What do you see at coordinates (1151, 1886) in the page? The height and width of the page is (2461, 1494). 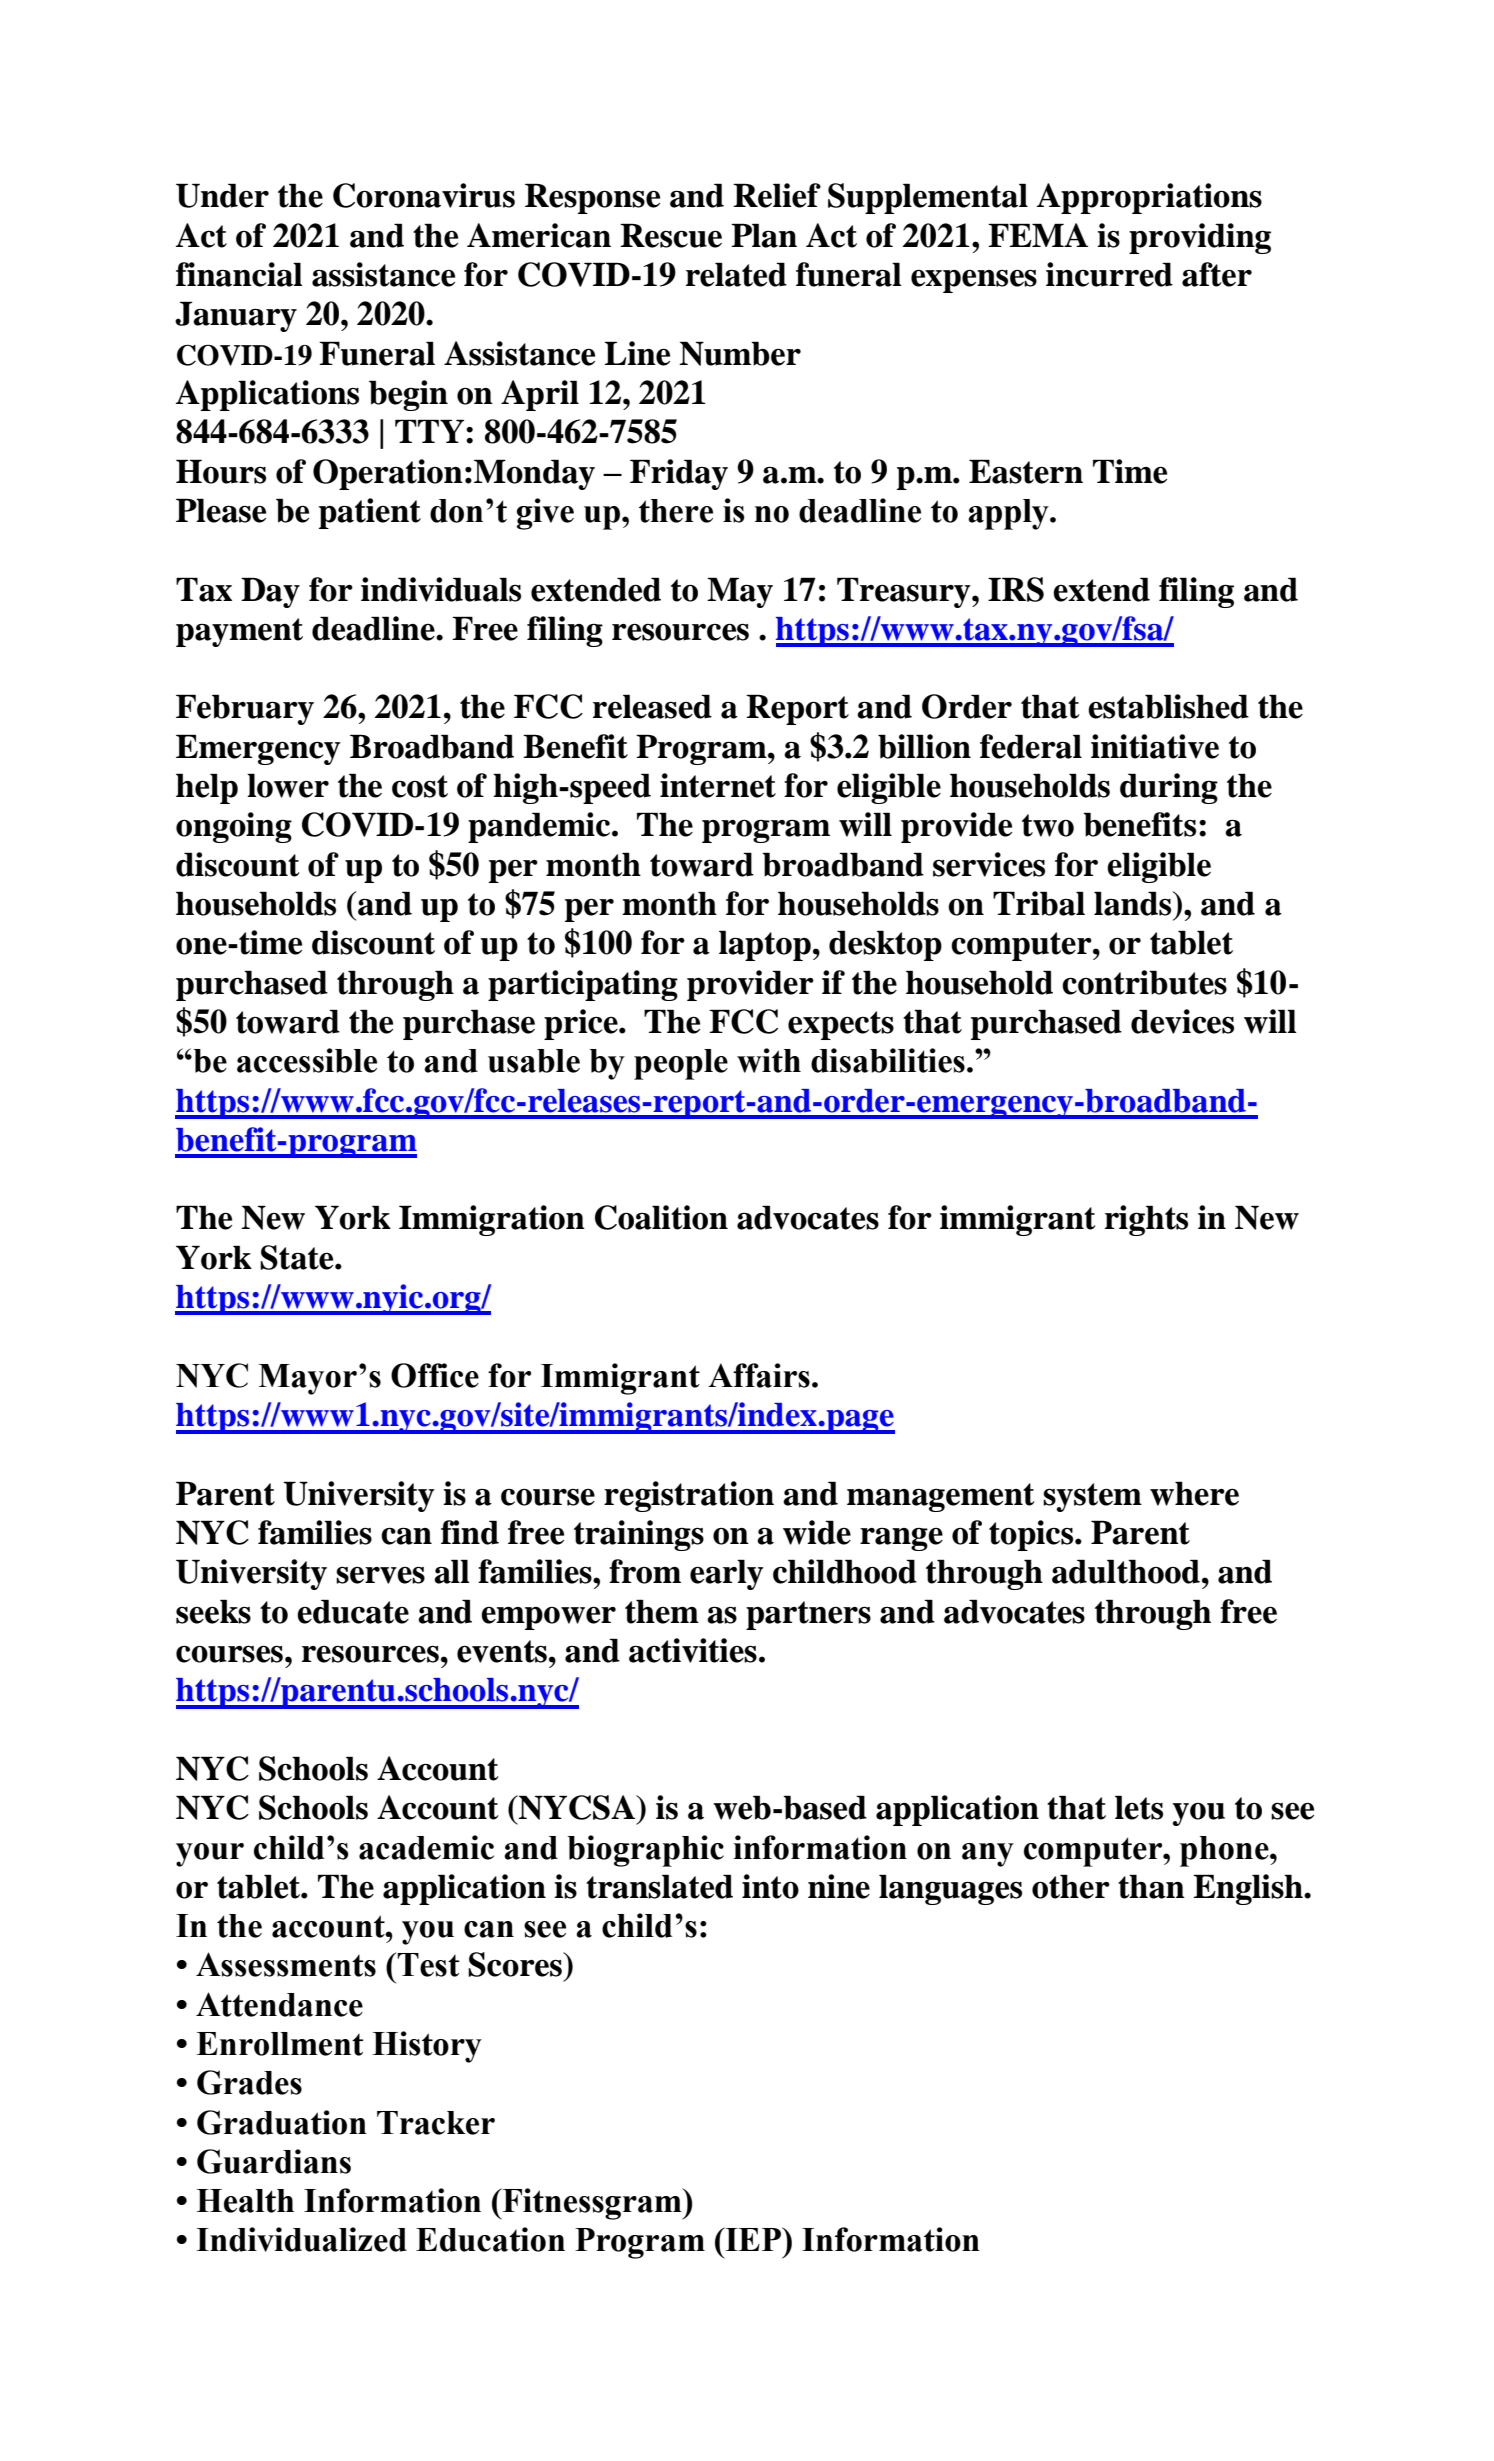 I see `than` at bounding box center [1151, 1886].
